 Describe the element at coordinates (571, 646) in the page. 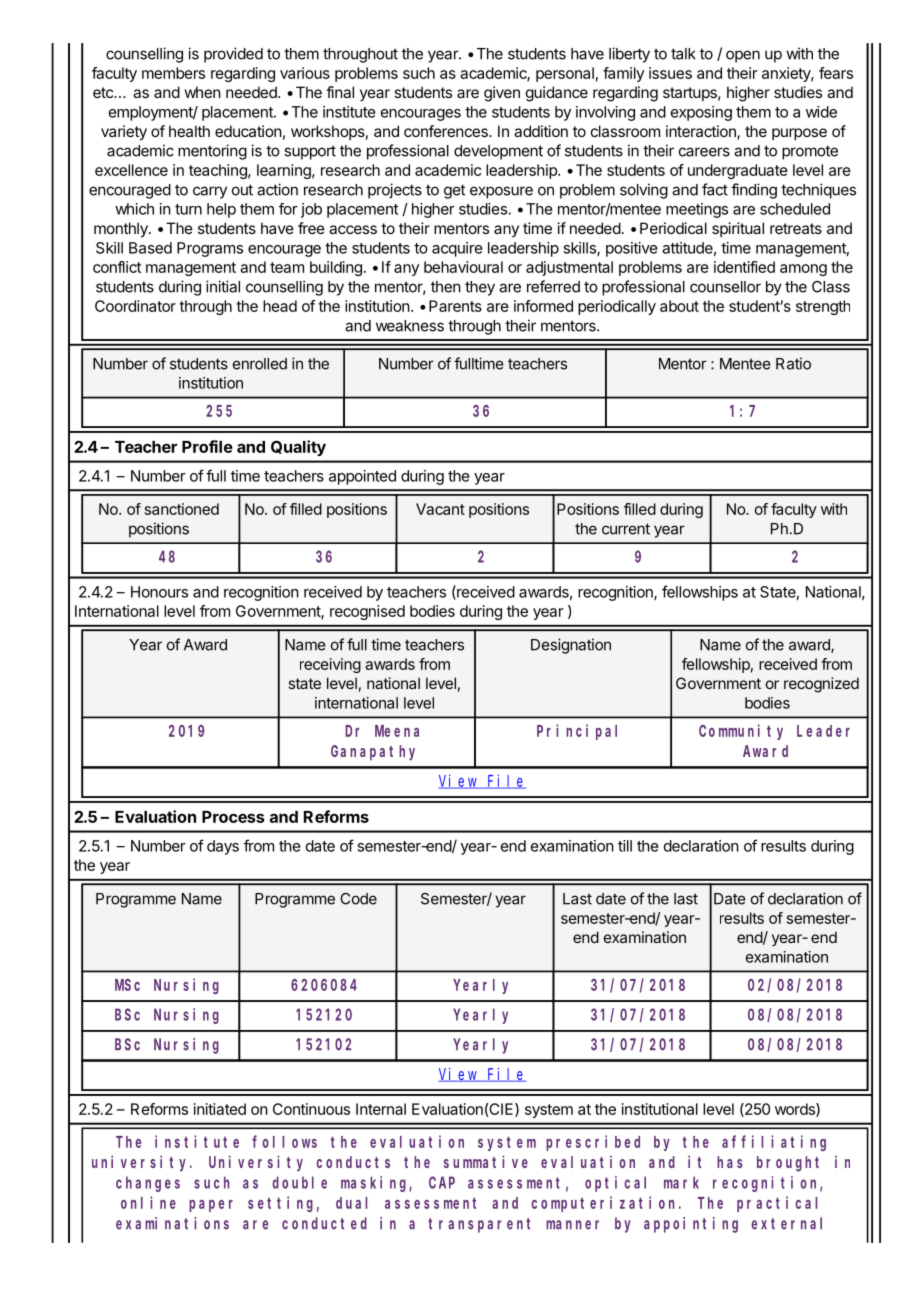

I see `Designation` at that location.
